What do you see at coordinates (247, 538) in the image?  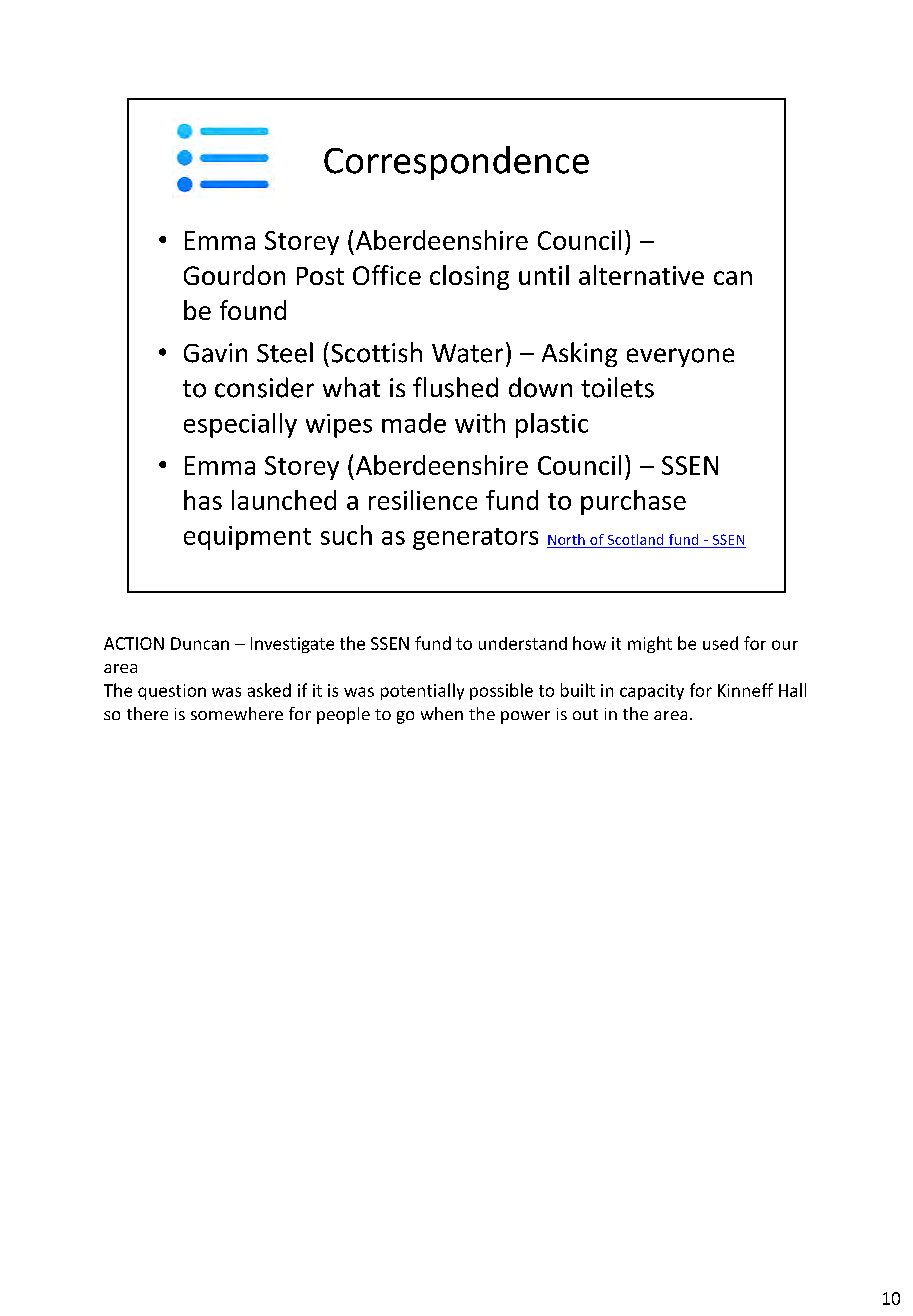 I see `equipment` at bounding box center [247, 538].
